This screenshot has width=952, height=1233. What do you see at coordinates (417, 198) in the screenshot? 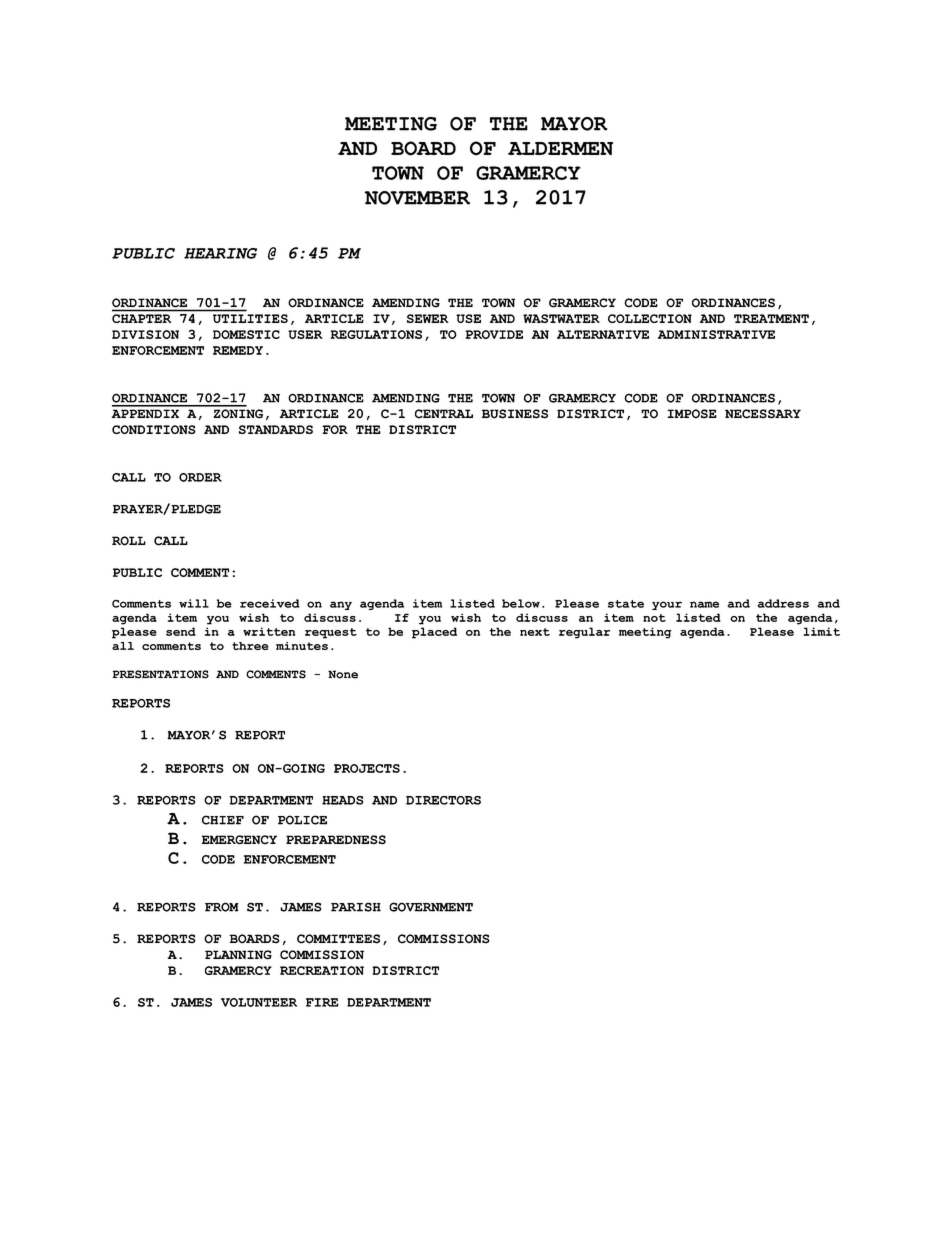
I see `NOVEMBER` at bounding box center [417, 198].
